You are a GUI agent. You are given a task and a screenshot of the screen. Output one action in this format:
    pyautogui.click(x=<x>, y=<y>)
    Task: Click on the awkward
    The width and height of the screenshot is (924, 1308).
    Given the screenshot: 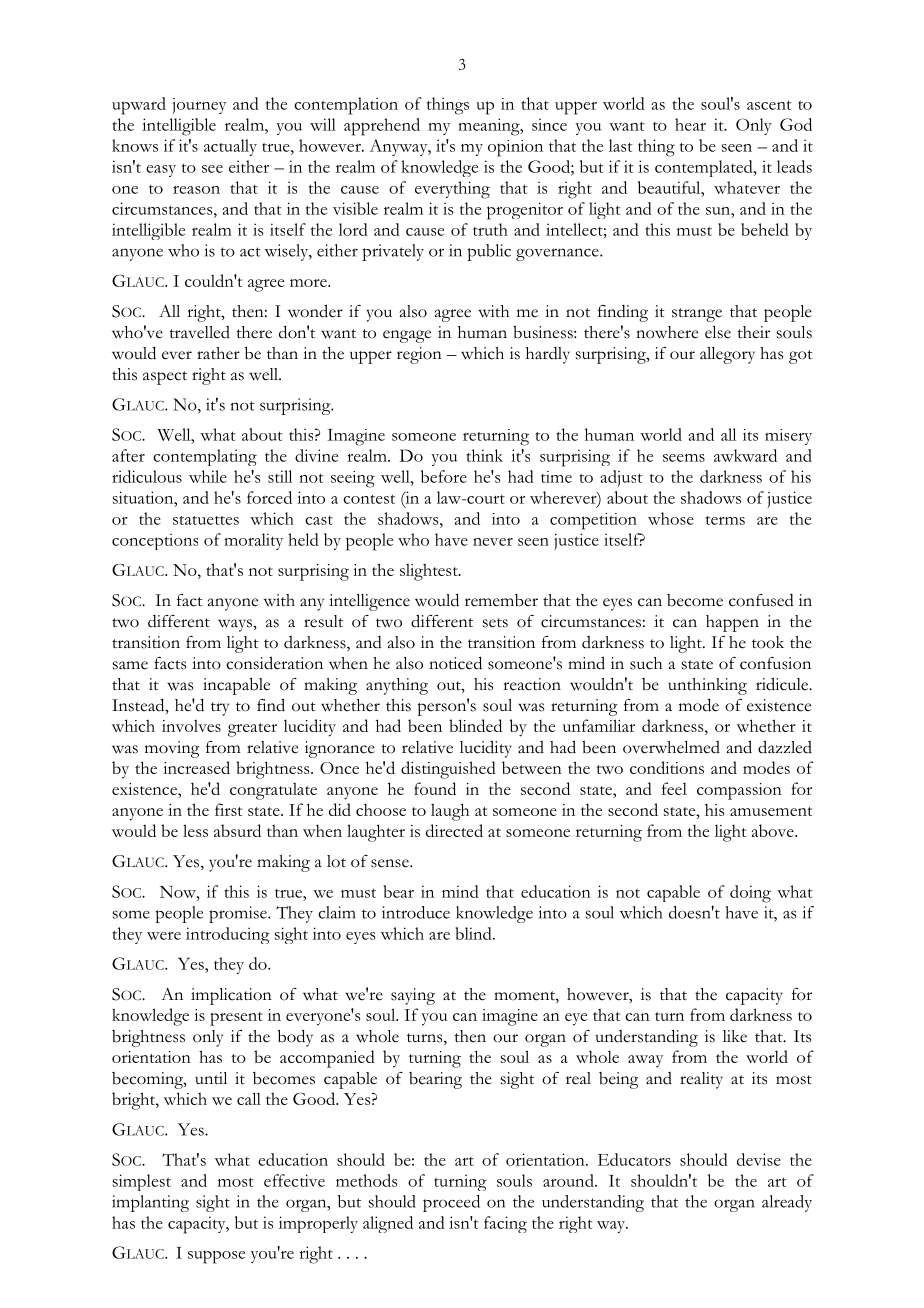 What is the action you would take?
    pyautogui.click(x=745, y=455)
